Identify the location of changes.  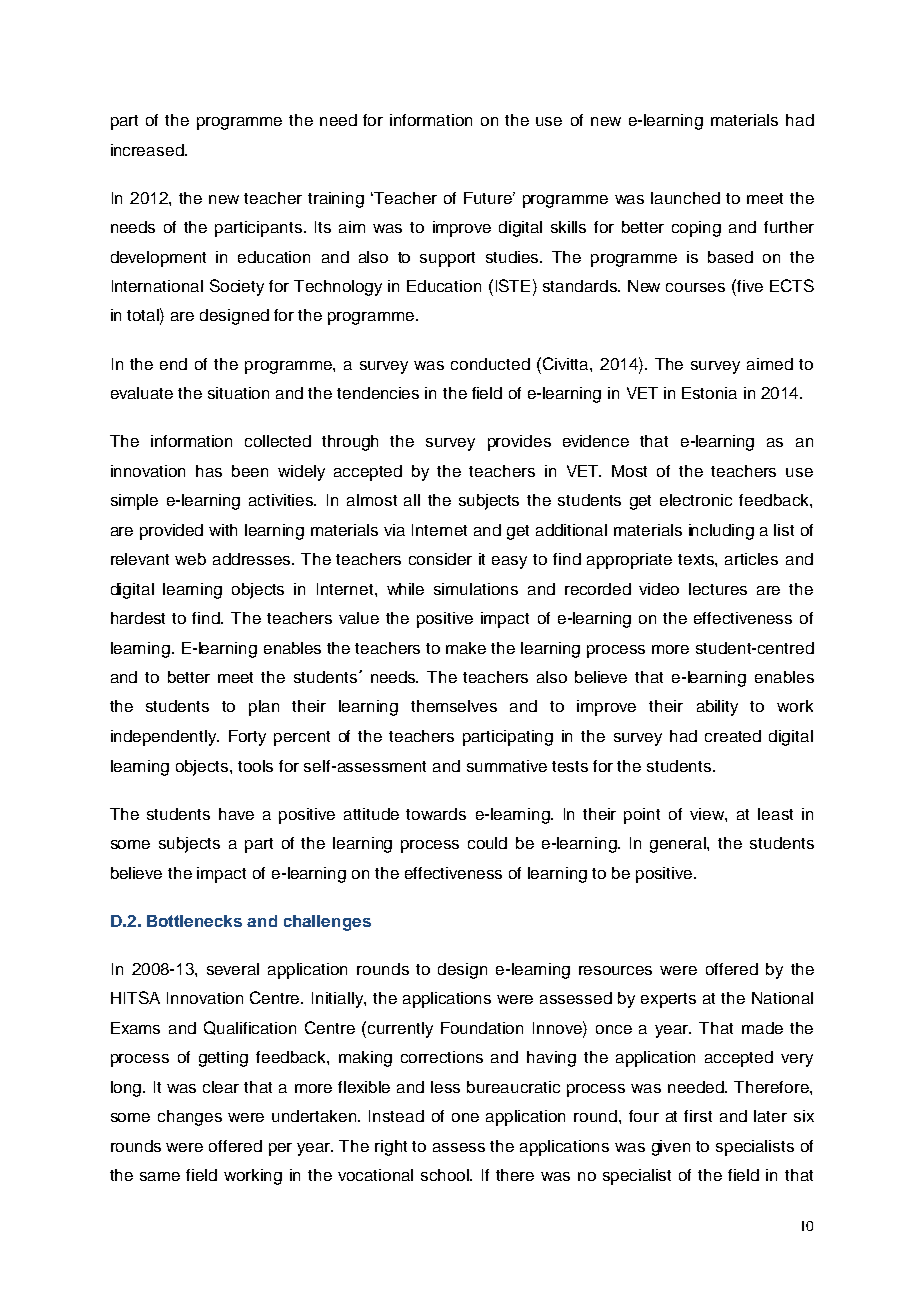
(190, 1118).
